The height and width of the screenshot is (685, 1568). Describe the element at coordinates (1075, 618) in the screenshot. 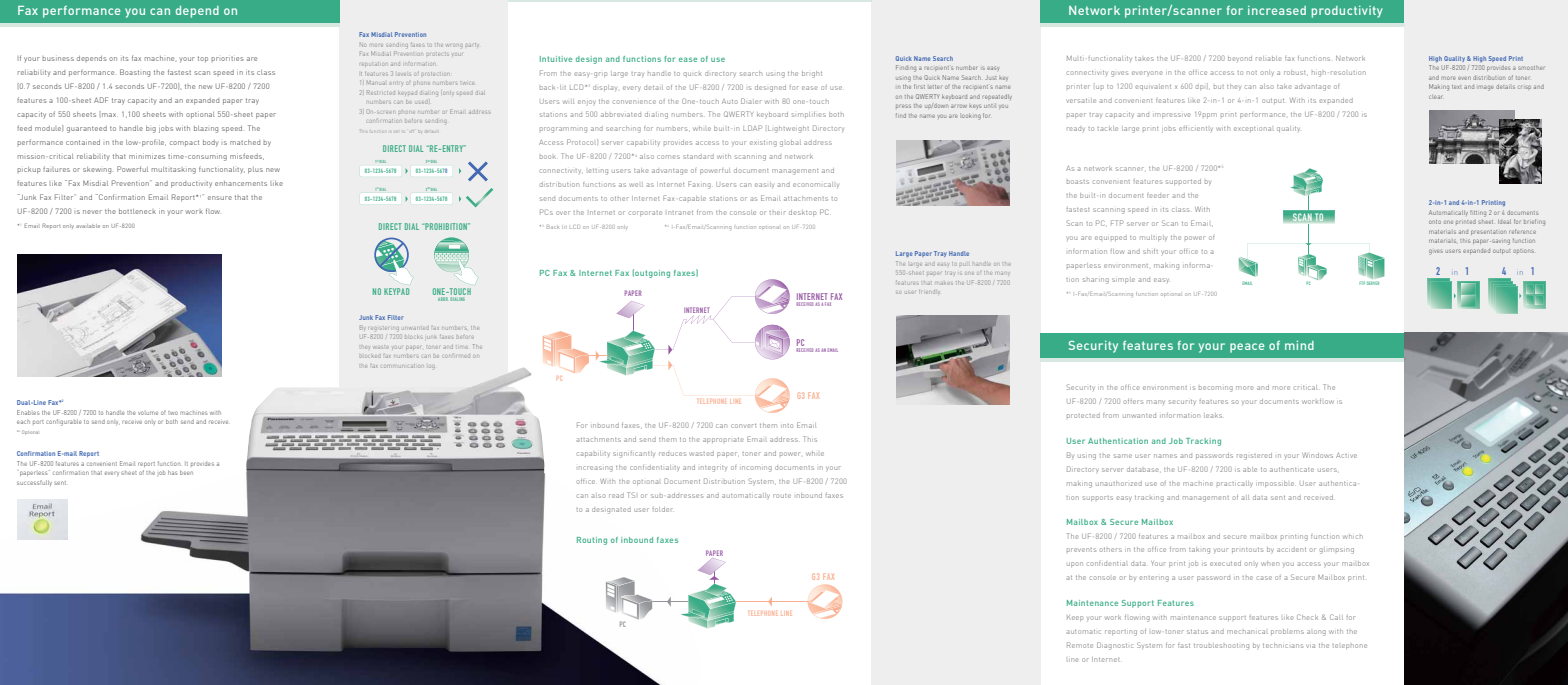

I see `Keep` at that location.
